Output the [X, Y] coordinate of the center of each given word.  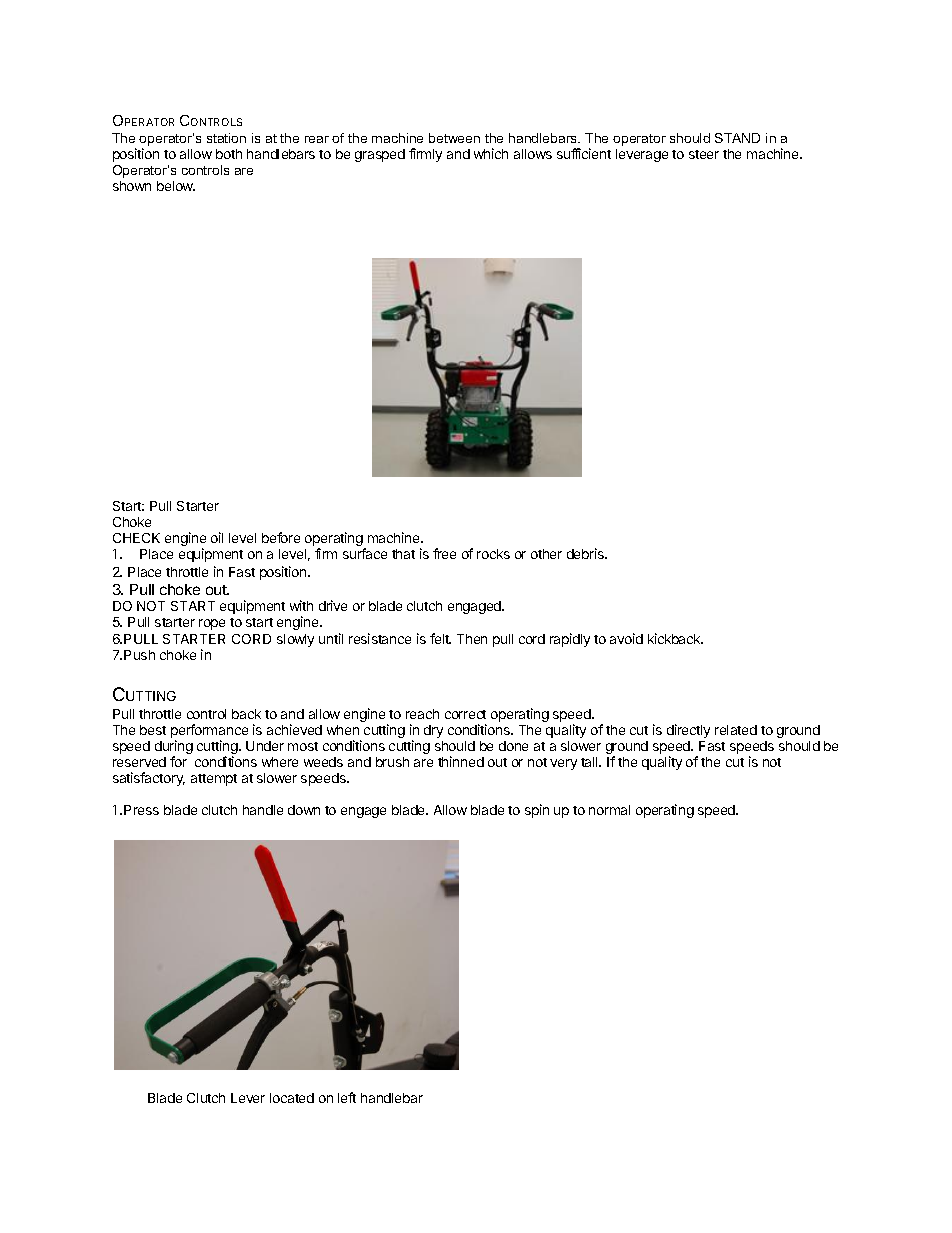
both [229, 154]
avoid [626, 638]
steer [704, 154]
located [292, 1098]
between [454, 138]
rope [212, 624]
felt [440, 638]
